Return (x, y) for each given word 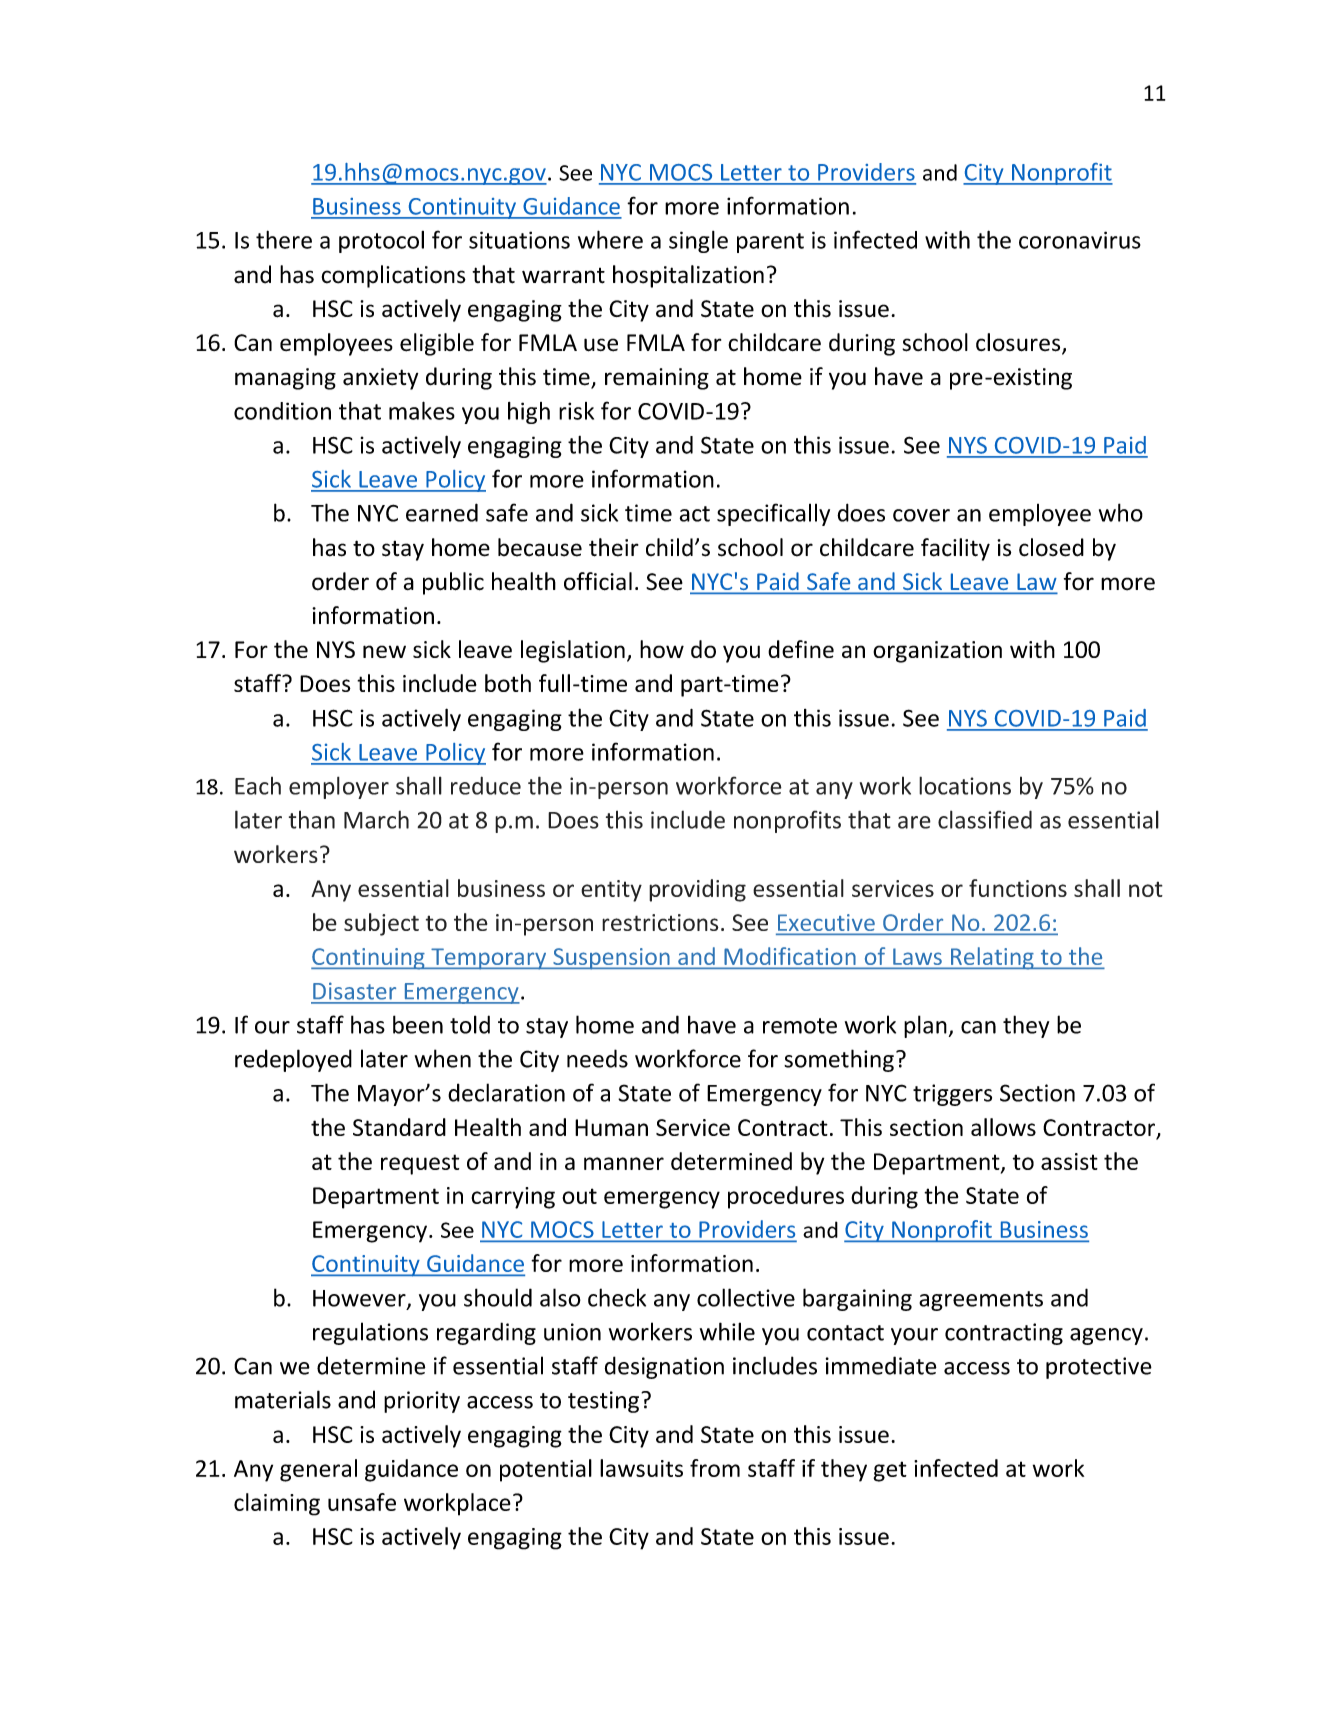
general (318, 1470)
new (384, 651)
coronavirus (1080, 240)
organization (937, 652)
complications (394, 276)
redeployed (293, 1060)
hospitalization (688, 276)
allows (1003, 1127)
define (801, 649)
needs (597, 1058)
